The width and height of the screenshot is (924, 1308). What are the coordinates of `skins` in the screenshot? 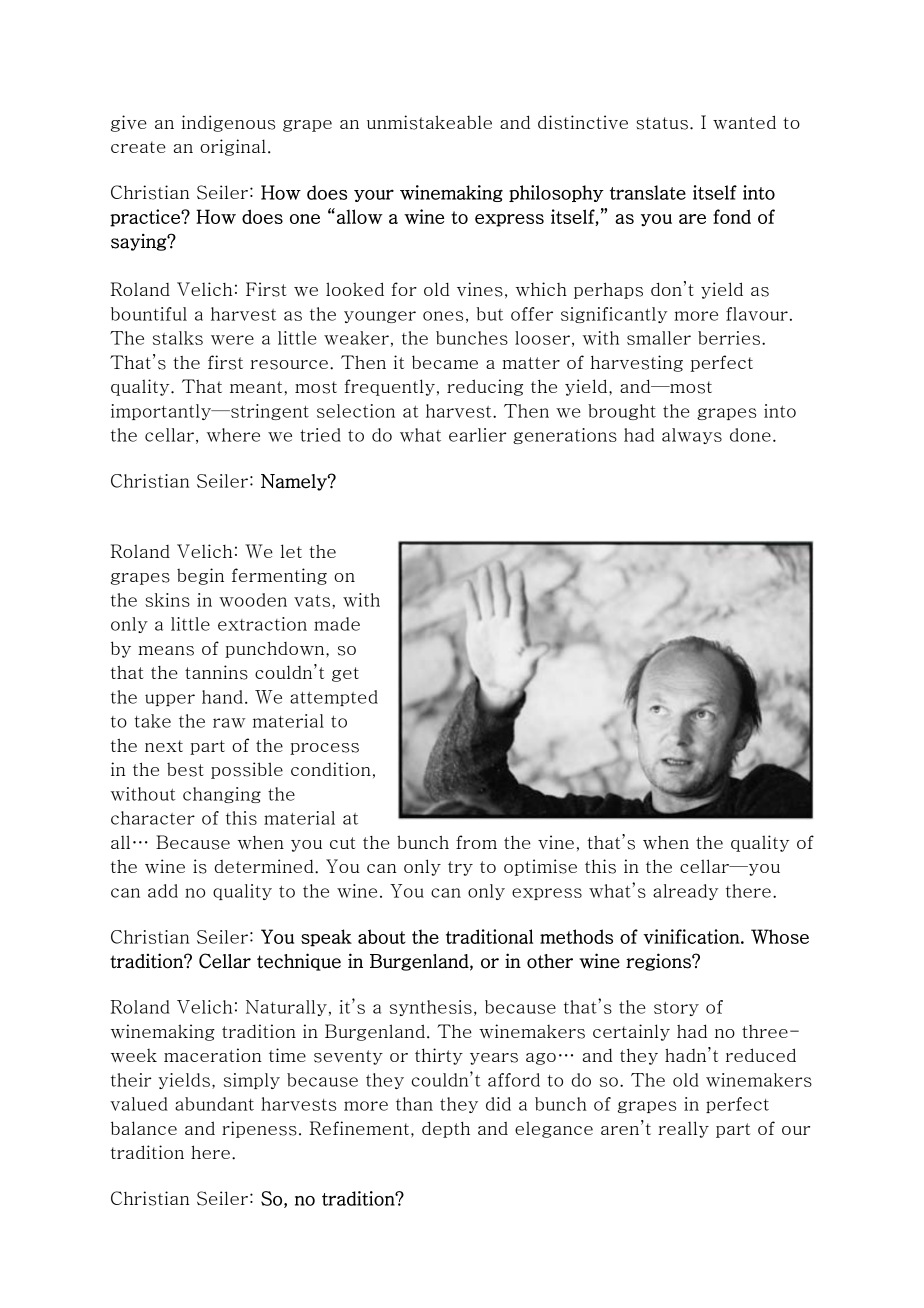 It's located at (167, 600).
